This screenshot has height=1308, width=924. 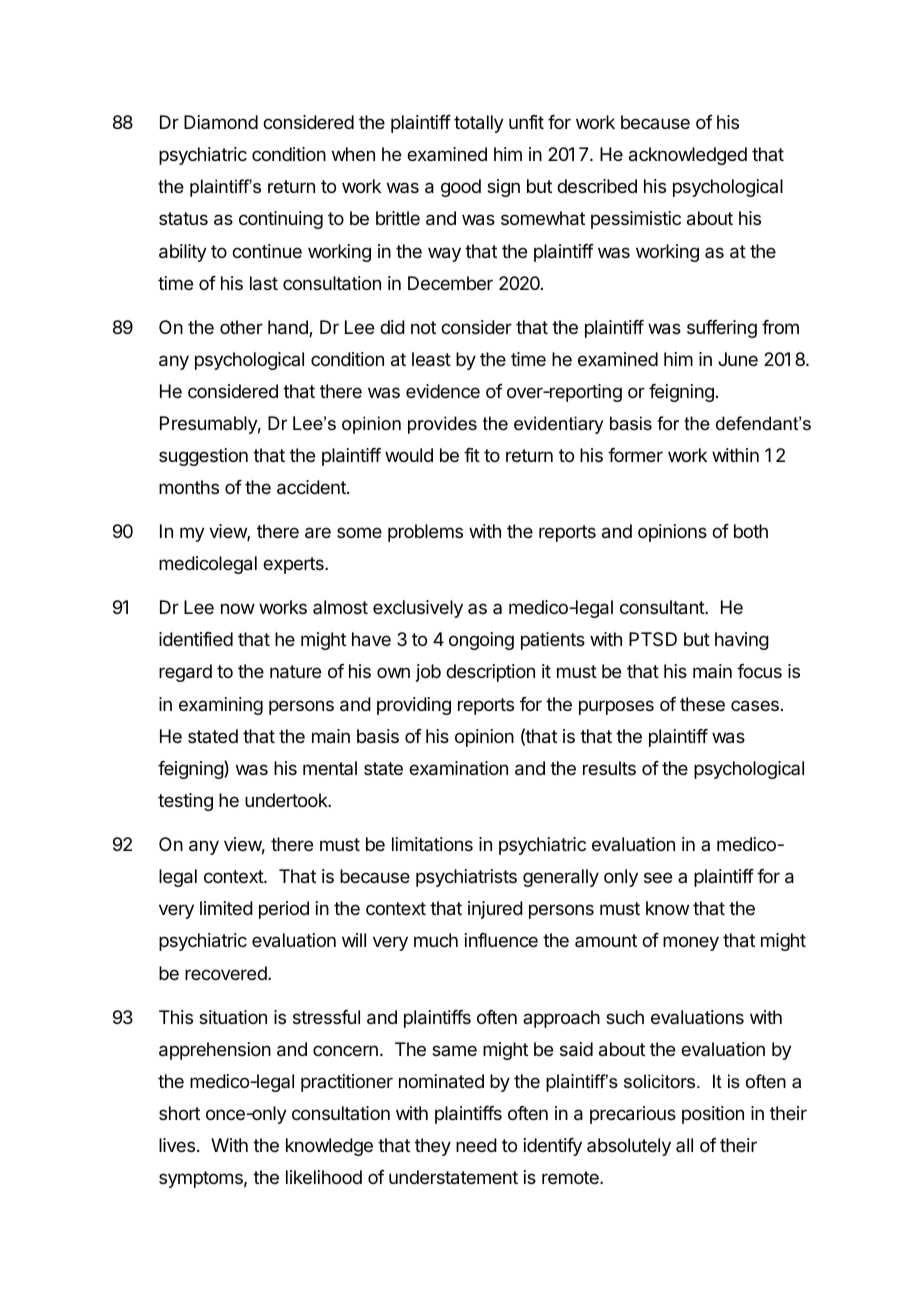 What do you see at coordinates (479, 124) in the screenshot?
I see `totally` at bounding box center [479, 124].
